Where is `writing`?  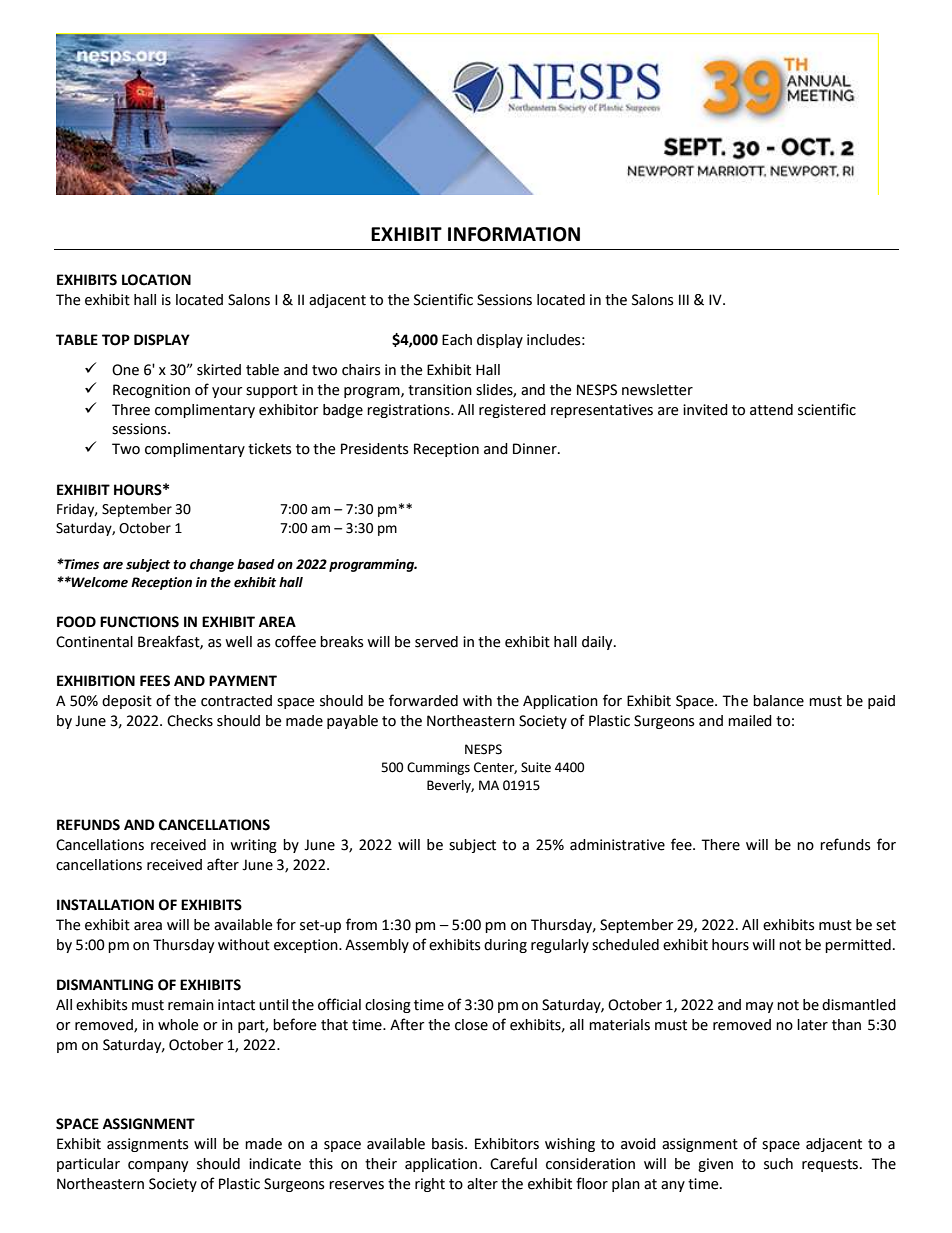
writing is located at coordinates (253, 846).
